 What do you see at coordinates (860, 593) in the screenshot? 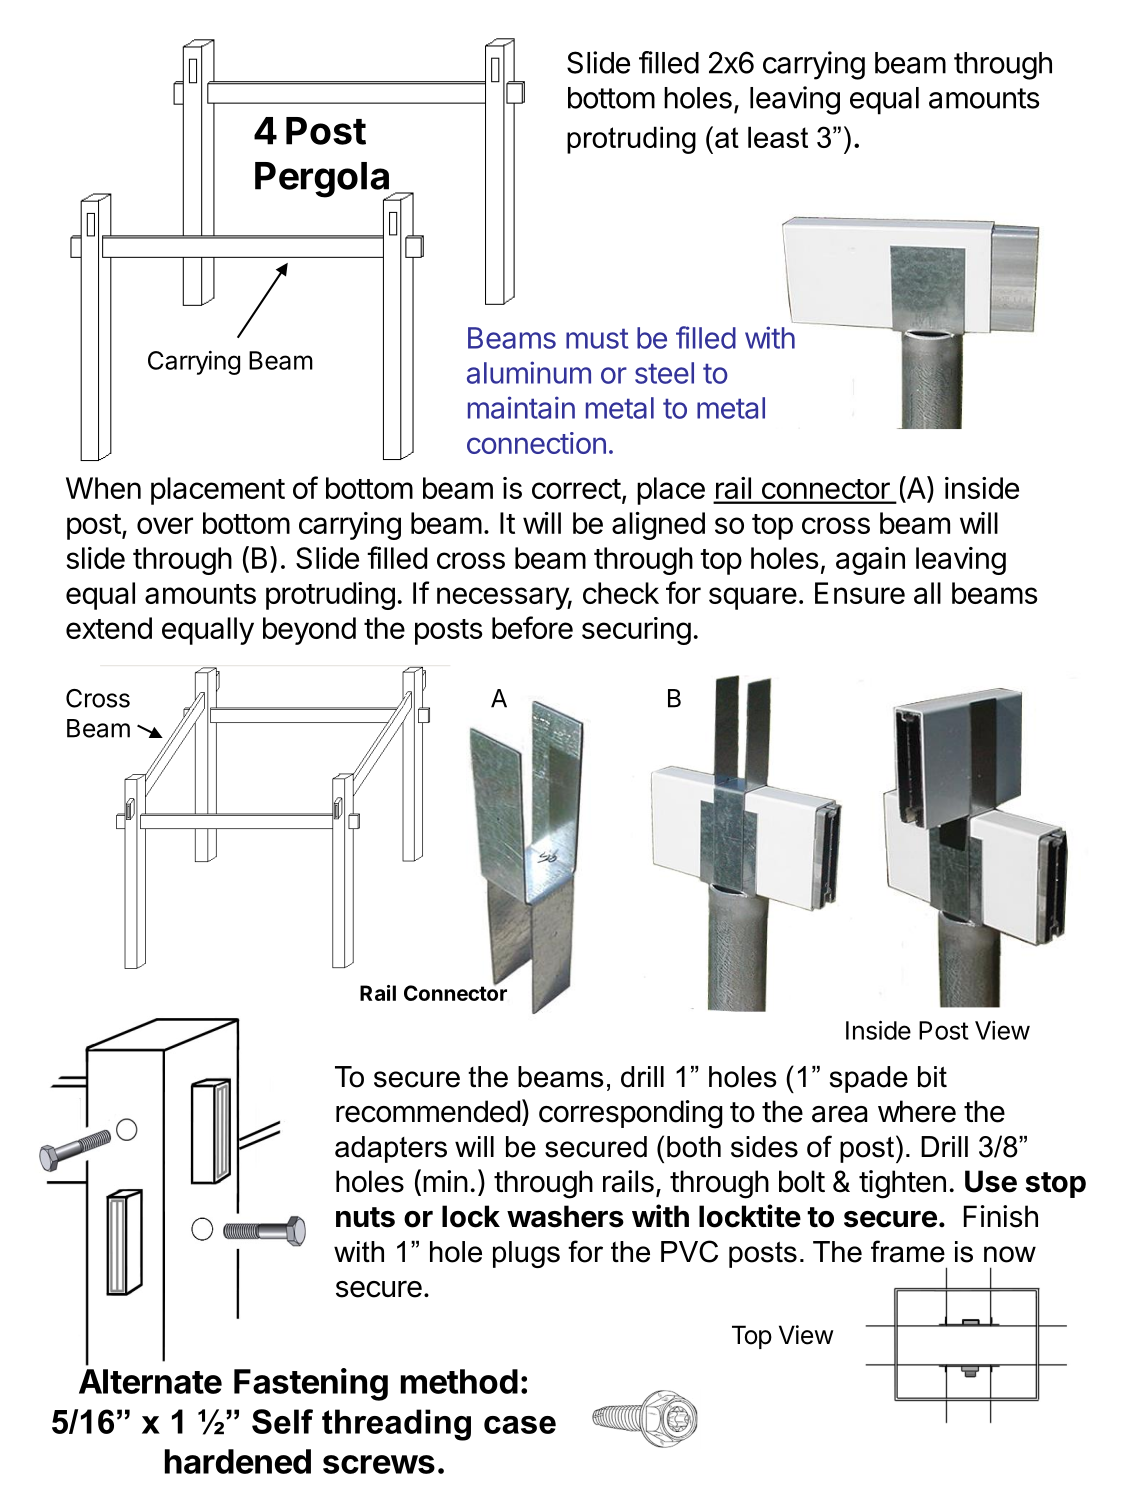
I see `Ensure` at bounding box center [860, 593].
